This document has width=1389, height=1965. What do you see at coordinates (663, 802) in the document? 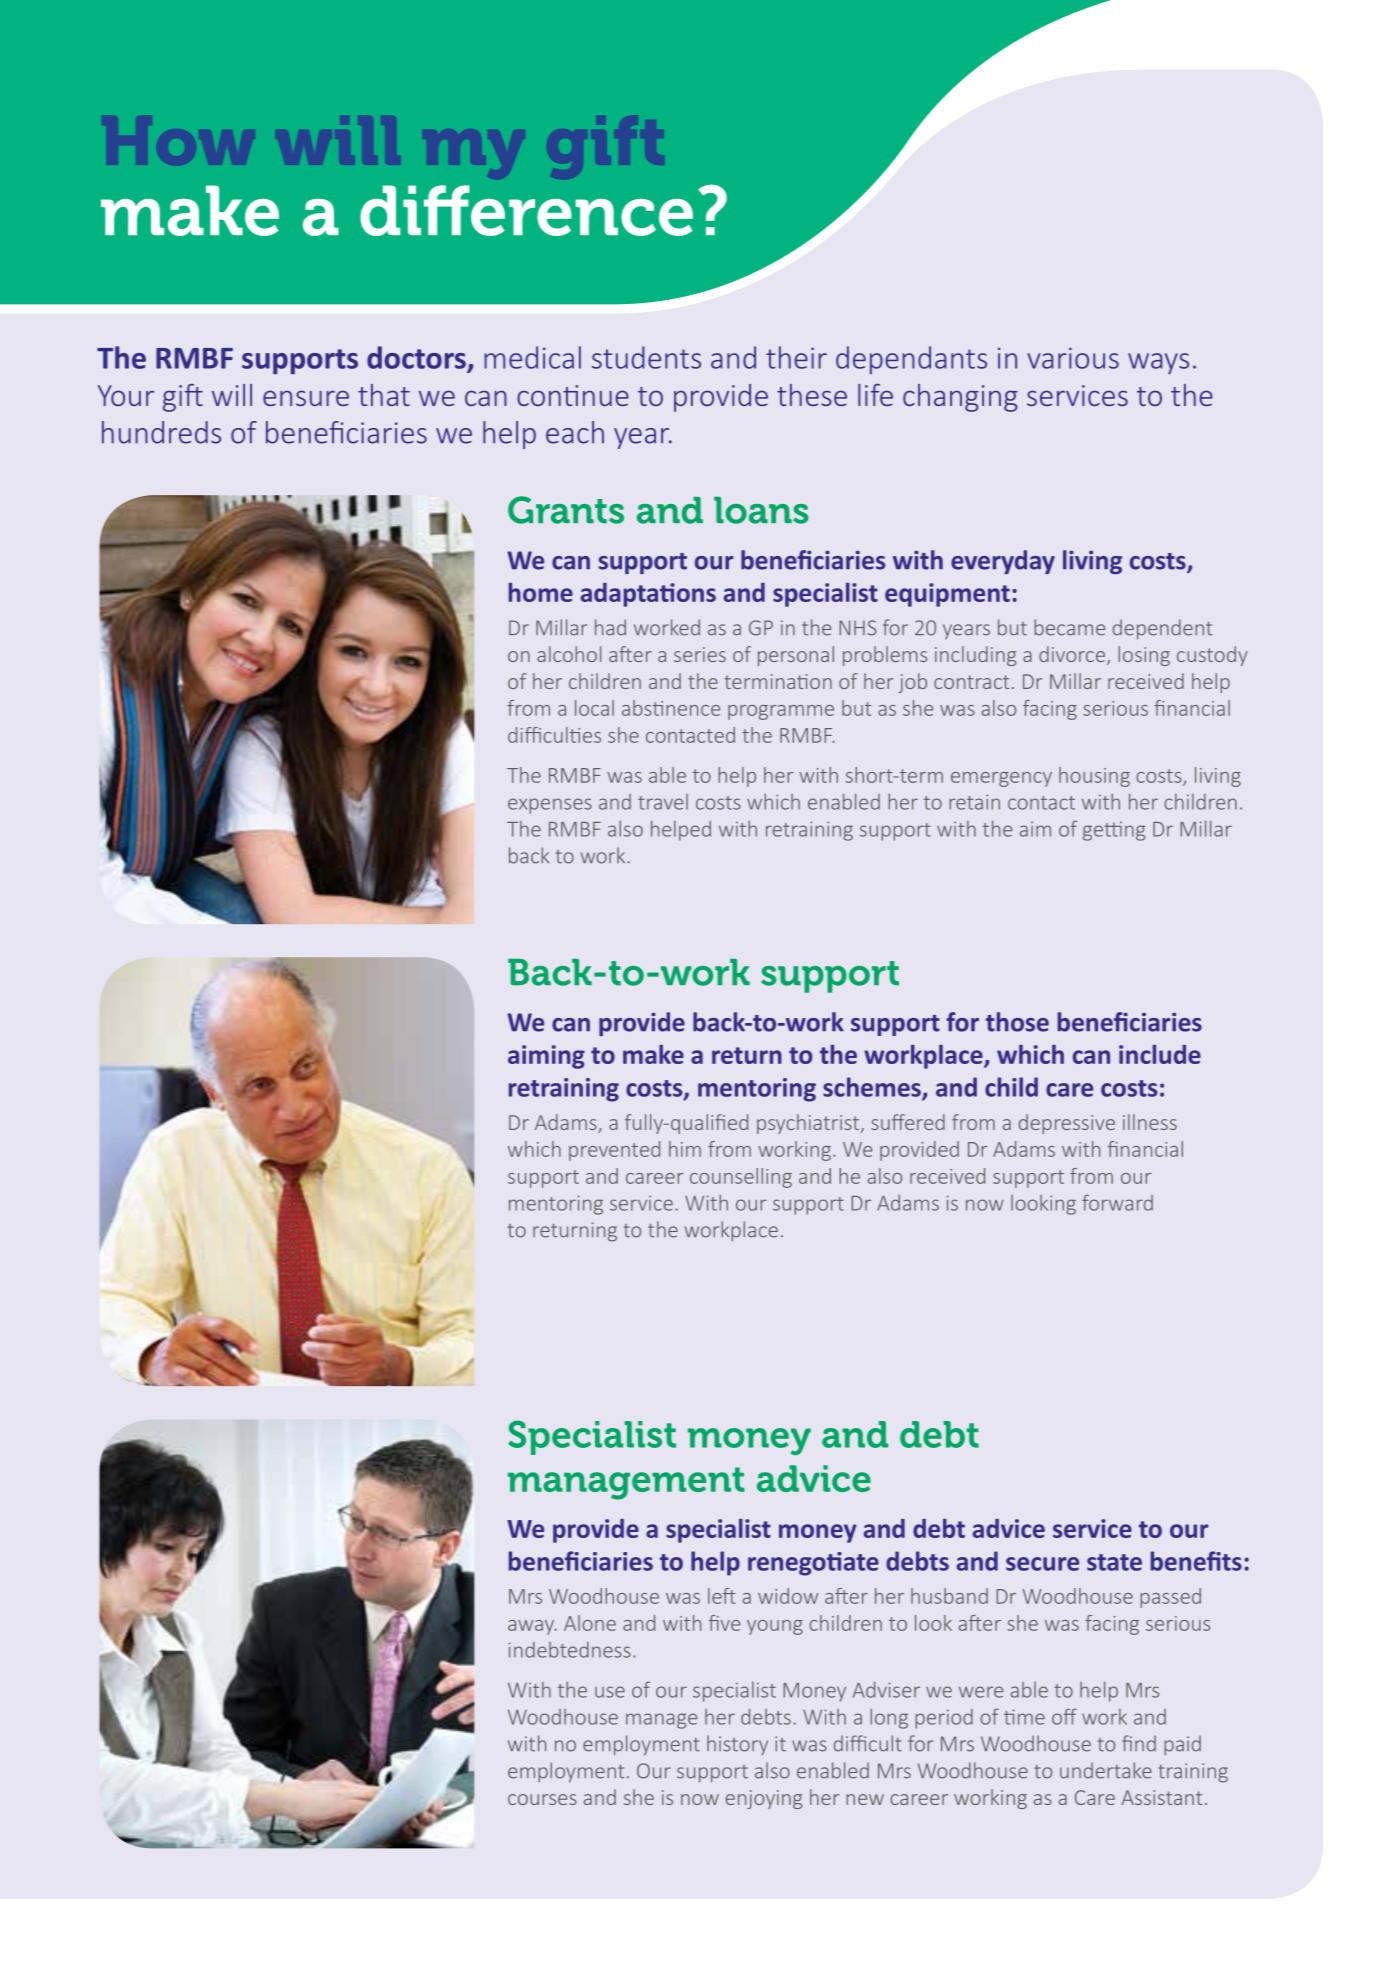
I see `travel` at bounding box center [663, 802].
